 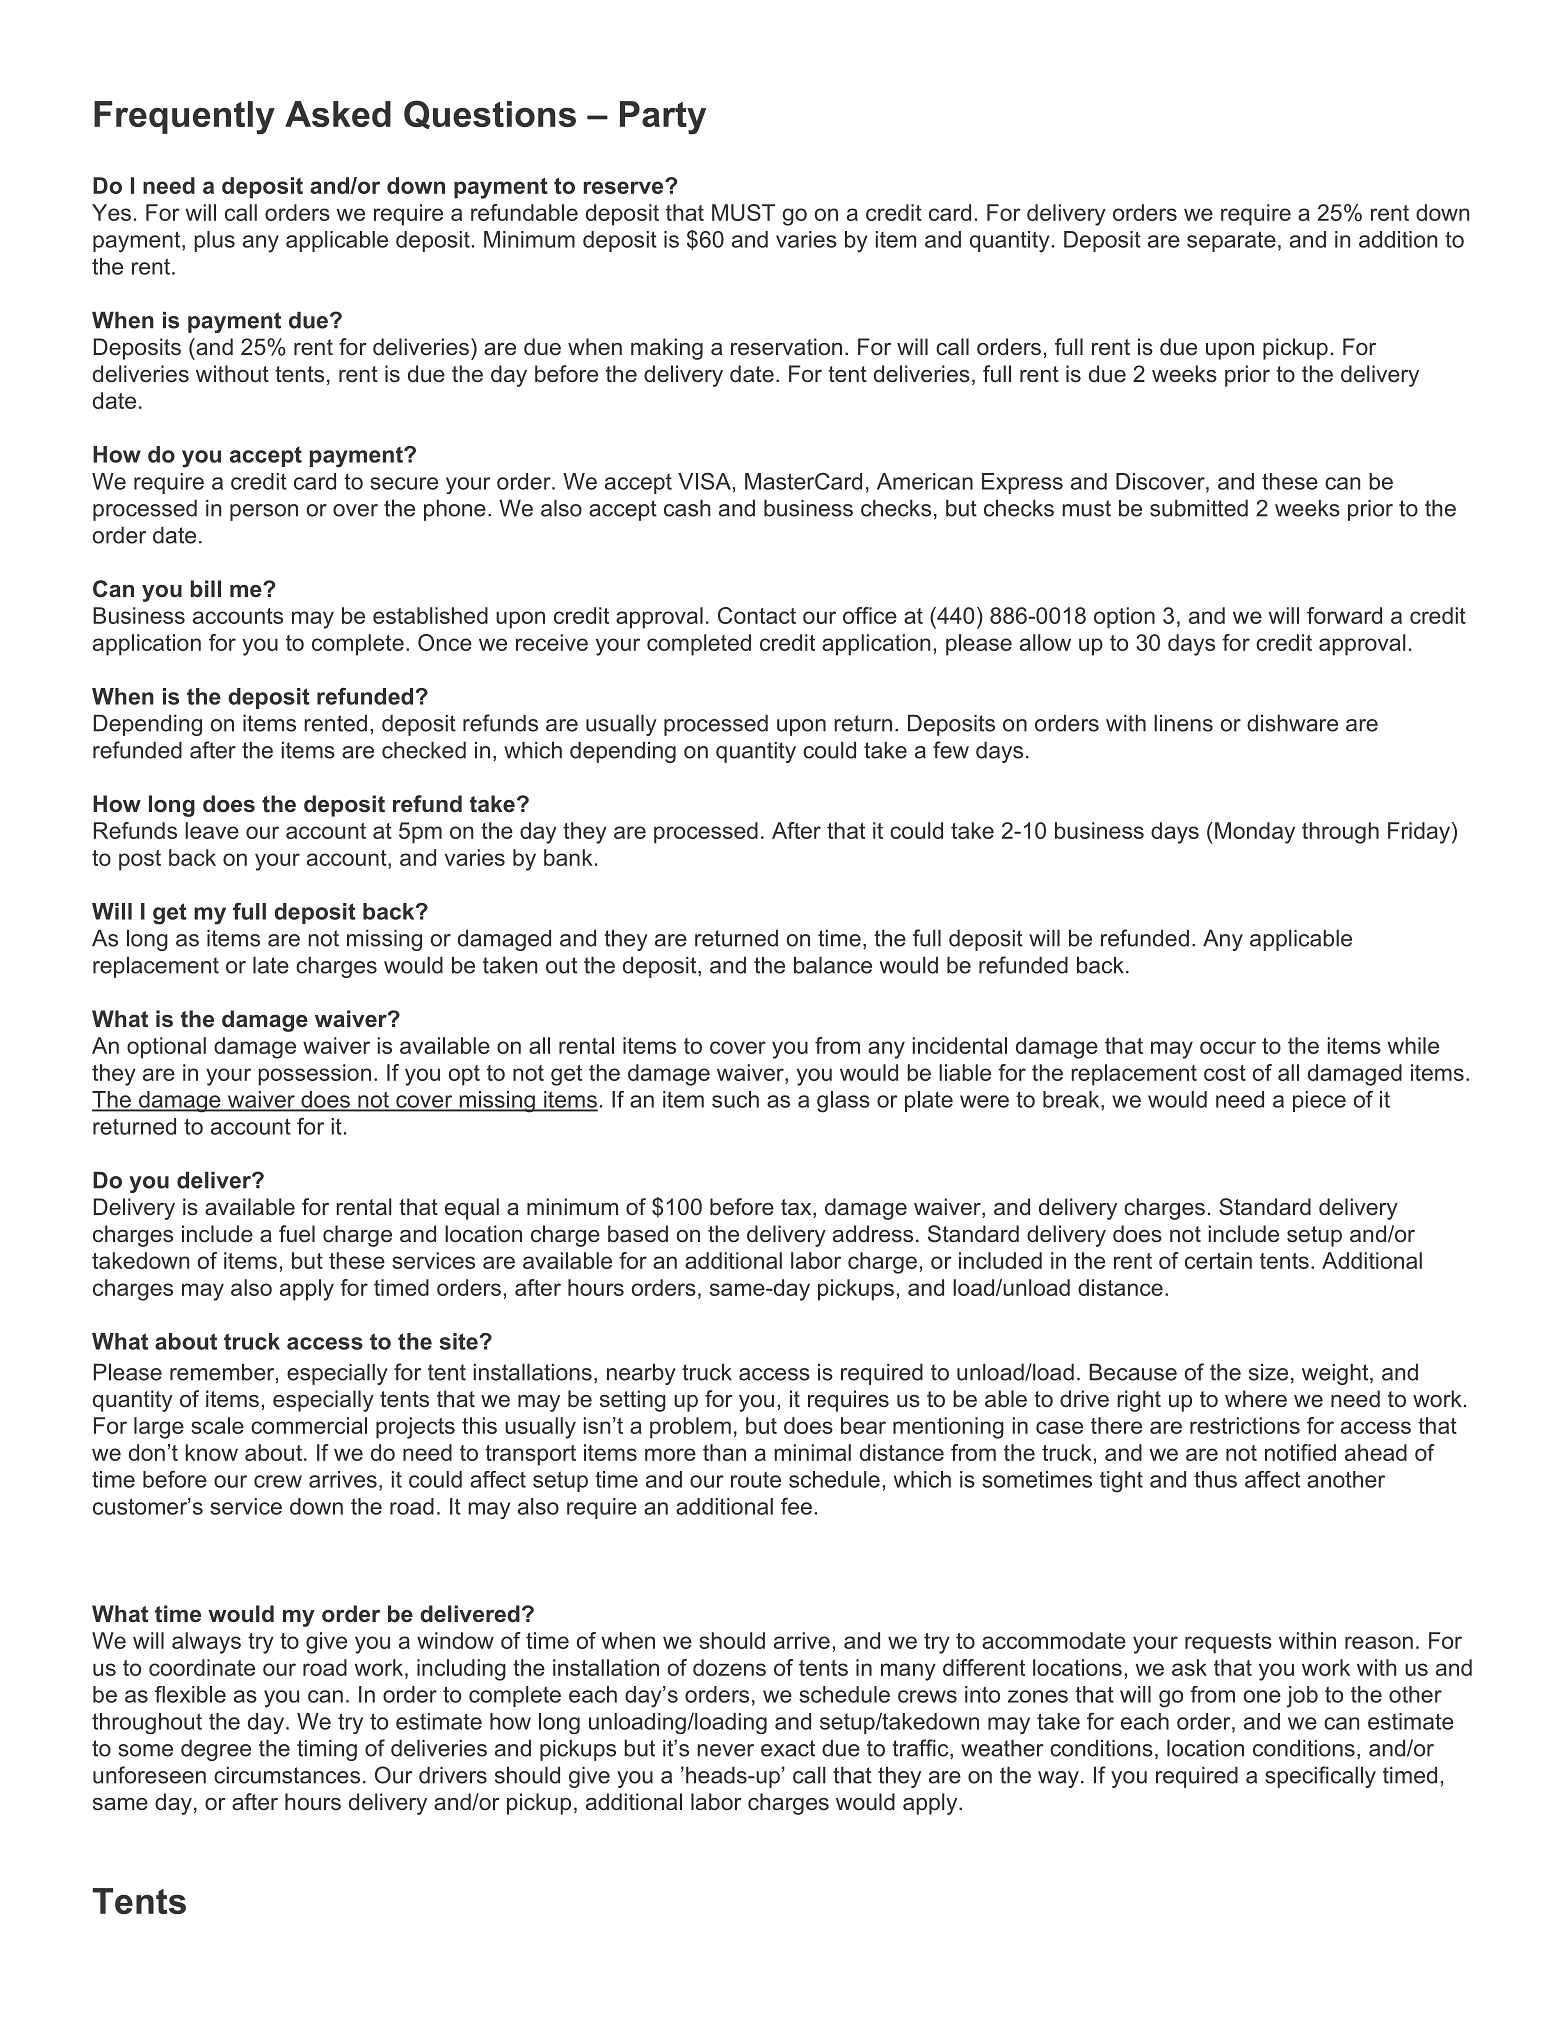 What do you see at coordinates (338, 114) in the page?
I see `Asked` at bounding box center [338, 114].
